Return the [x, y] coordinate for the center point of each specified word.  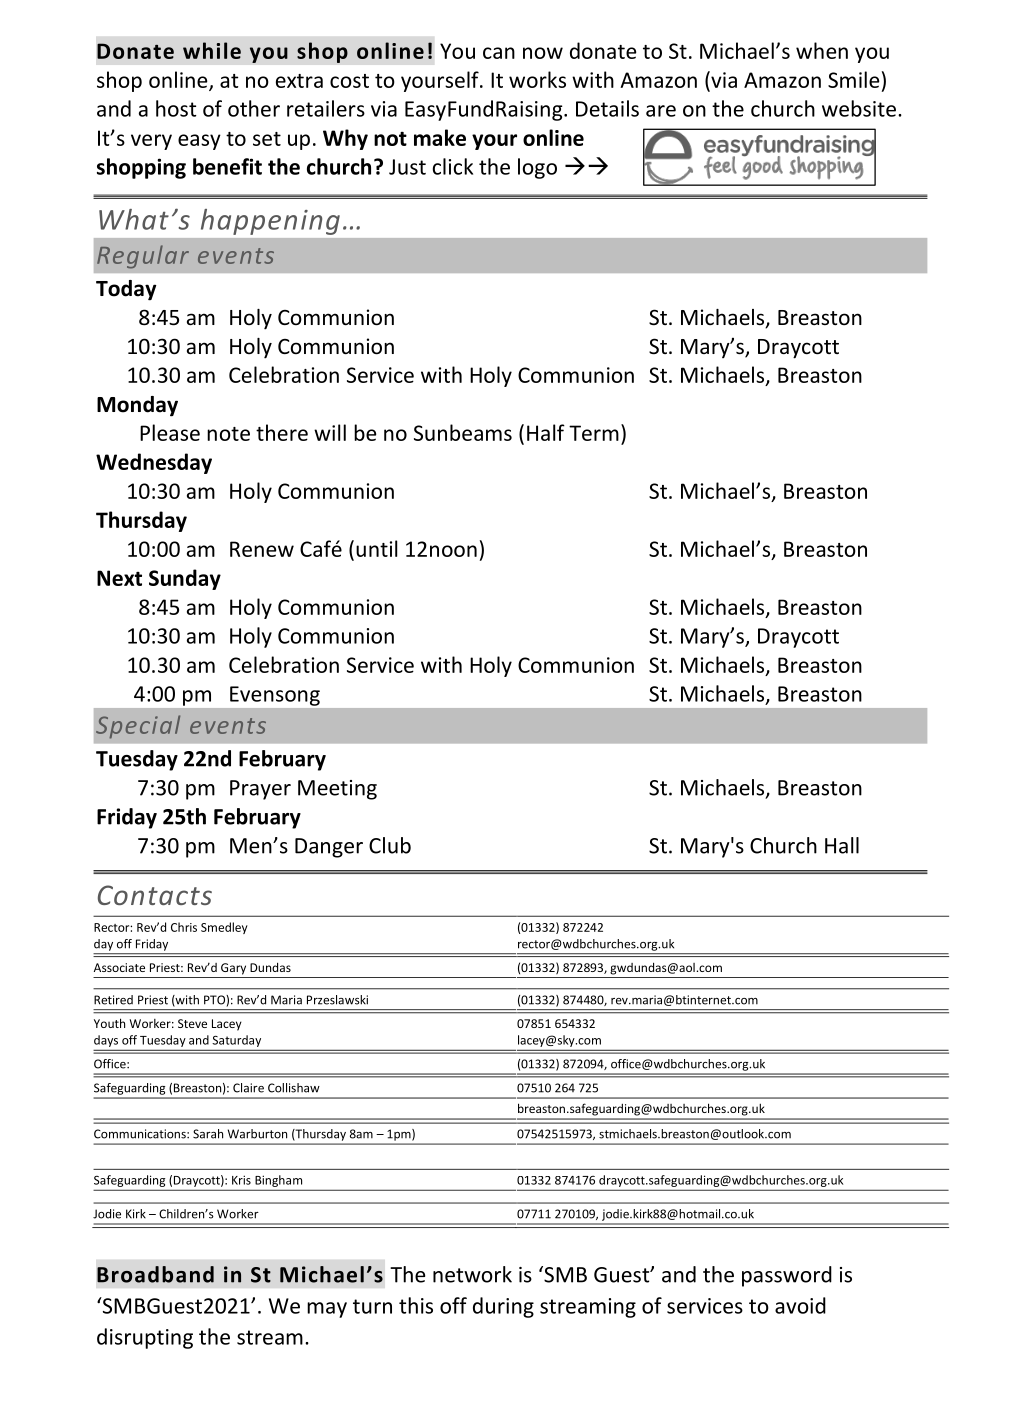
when [822, 50]
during [503, 1307]
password [787, 1276]
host [176, 108]
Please [170, 432]
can [499, 53]
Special [138, 727]
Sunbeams [463, 432]
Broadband [155, 1274]
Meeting [337, 790]
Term [594, 433]
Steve [192, 1023]
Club [390, 845]
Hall [842, 845]
